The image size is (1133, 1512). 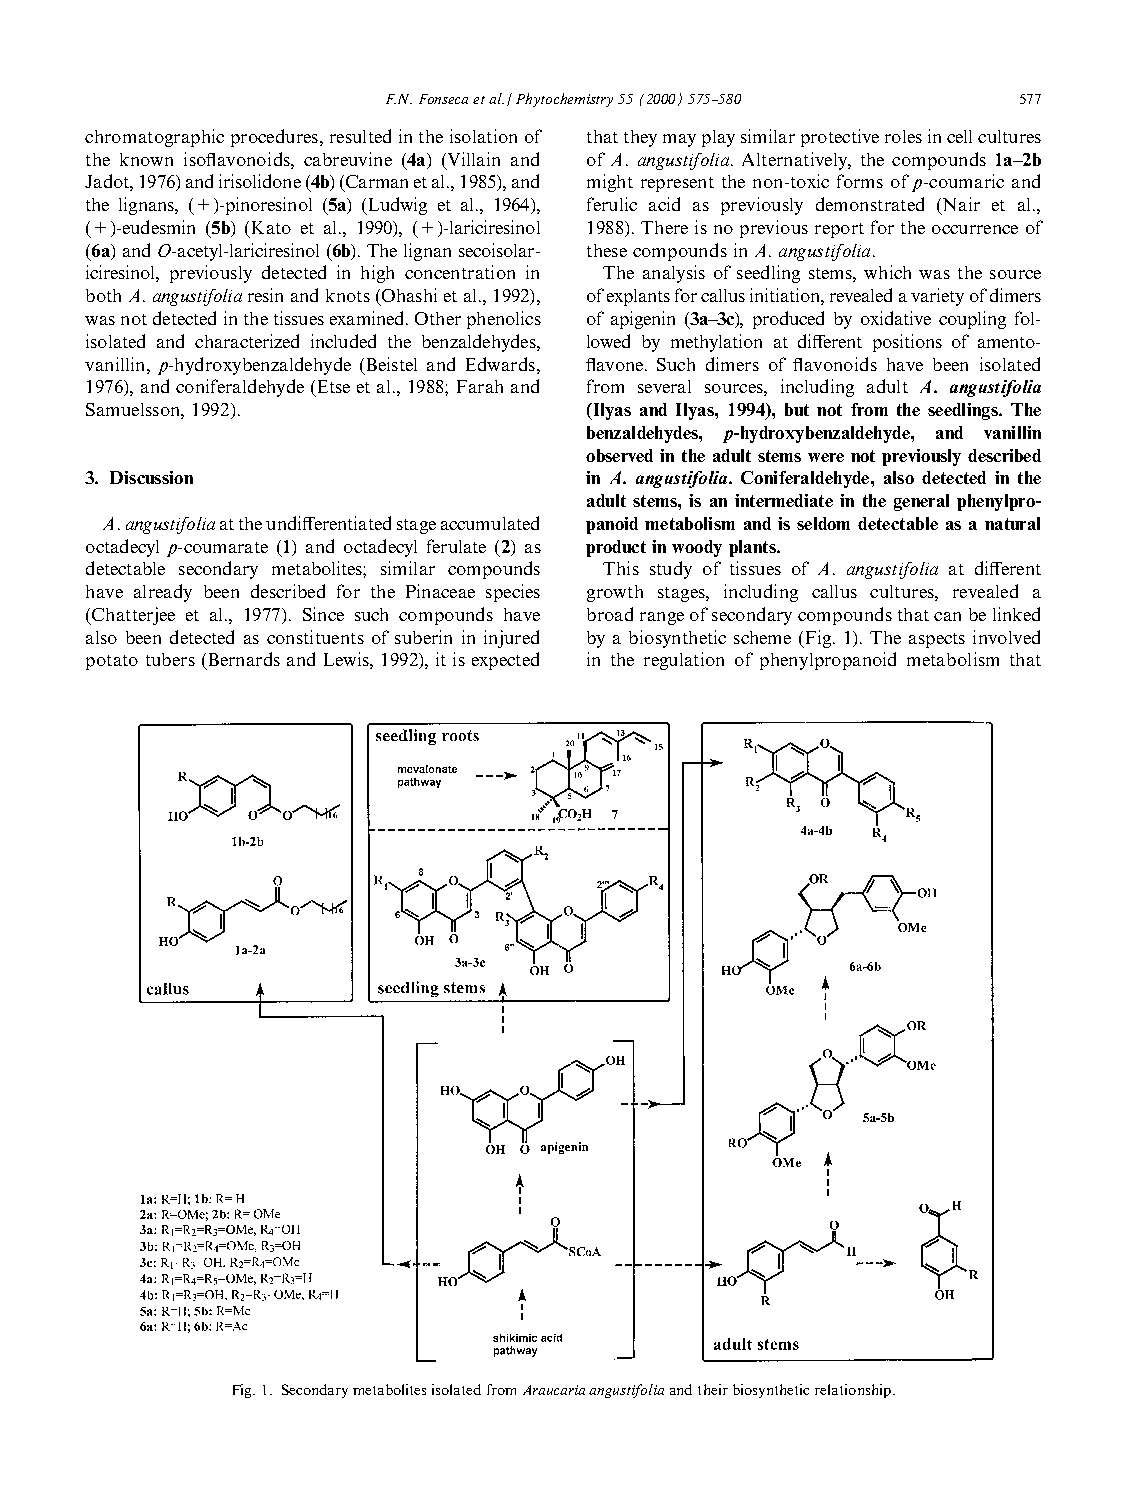 I want to click on Phytochemistry, so click(x=564, y=100).
